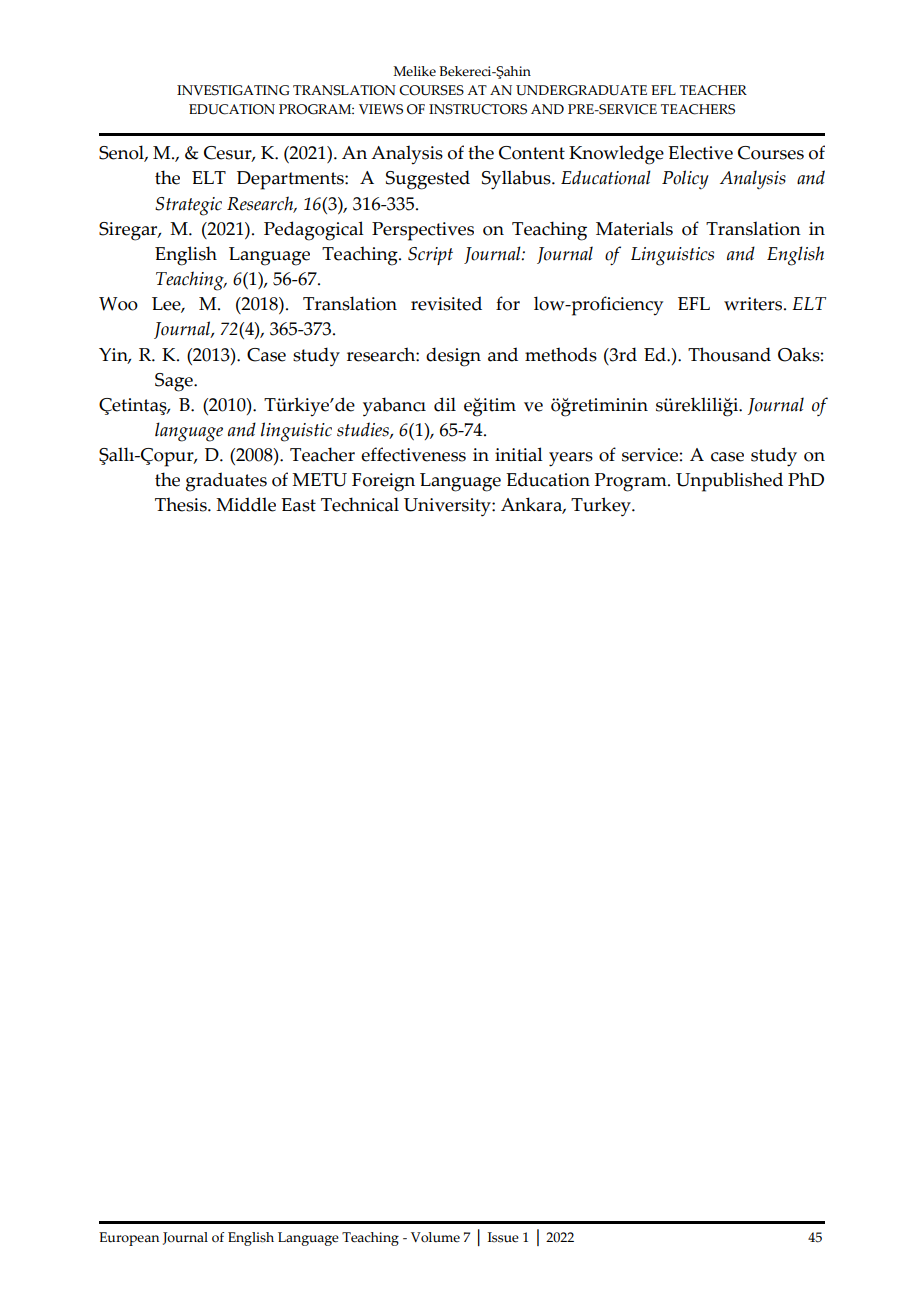 The image size is (924, 1308). Describe the element at coordinates (478, 109) in the screenshot. I see `INSTRUCTORS` at that location.
